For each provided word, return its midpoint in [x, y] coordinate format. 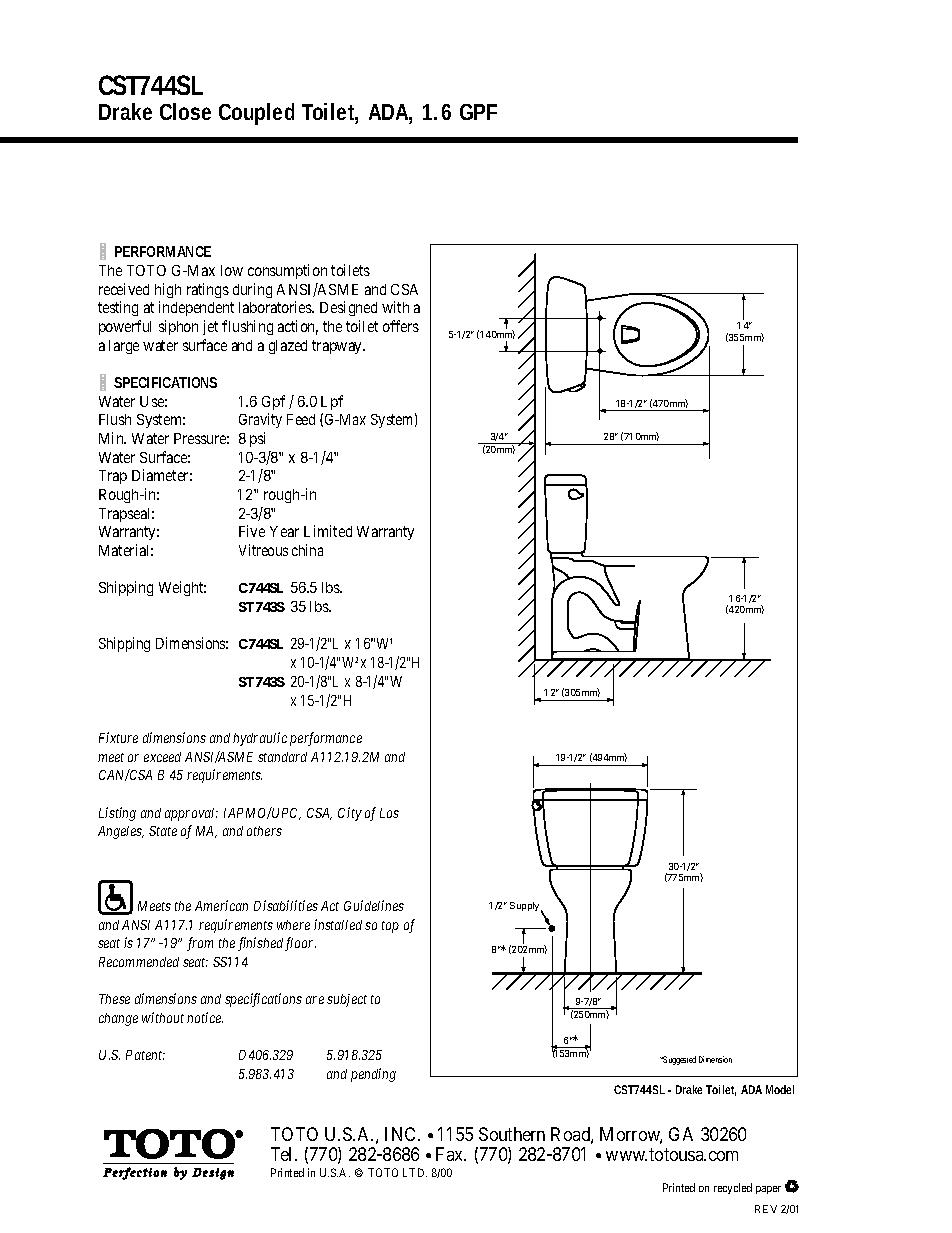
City [350, 814]
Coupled [256, 114]
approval [191, 814]
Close [185, 111]
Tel [283, 1154]
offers [401, 326]
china [307, 550]
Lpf [332, 402]
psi [257, 439]
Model [780, 1089]
